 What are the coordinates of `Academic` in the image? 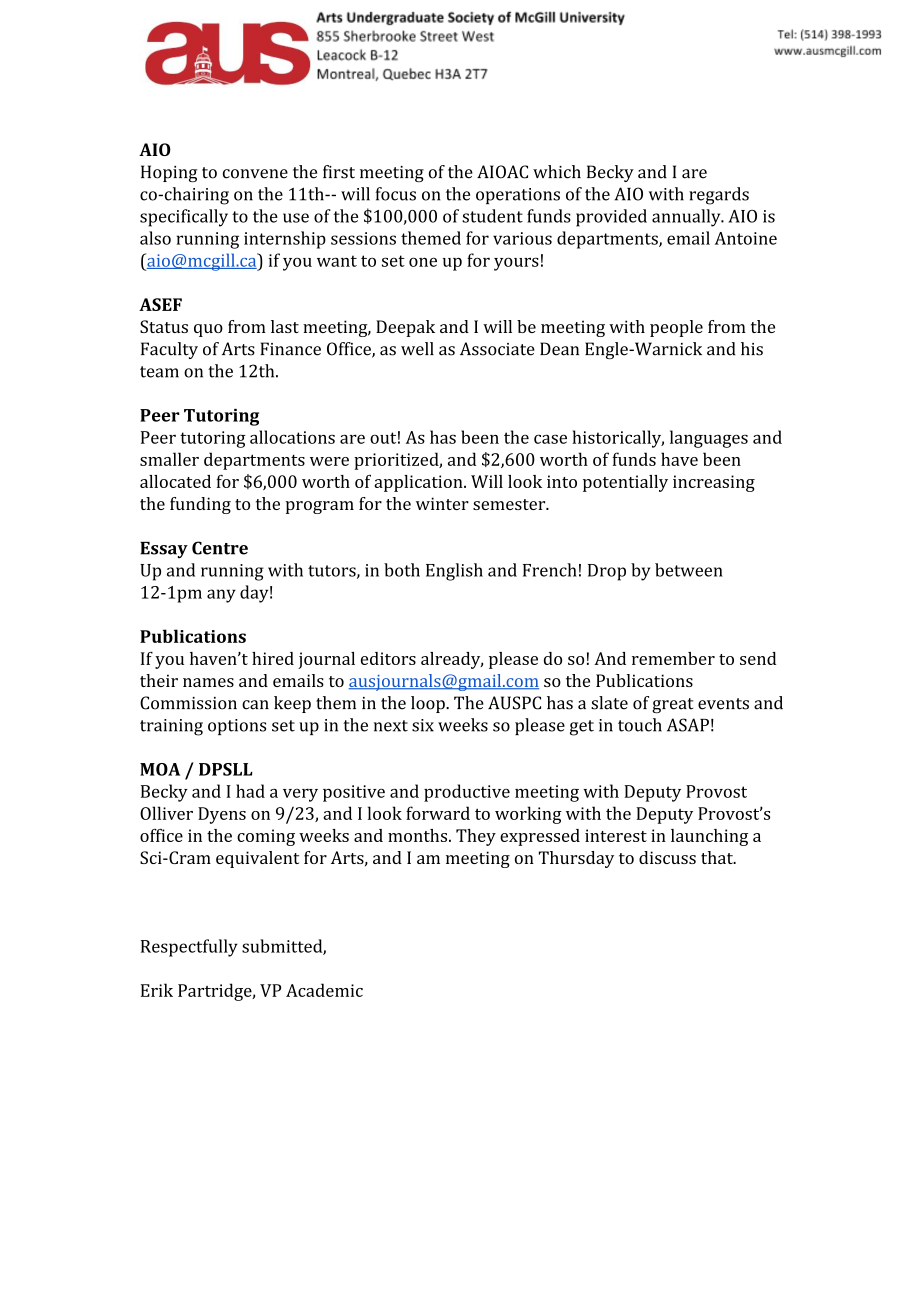 It's located at (324, 990).
